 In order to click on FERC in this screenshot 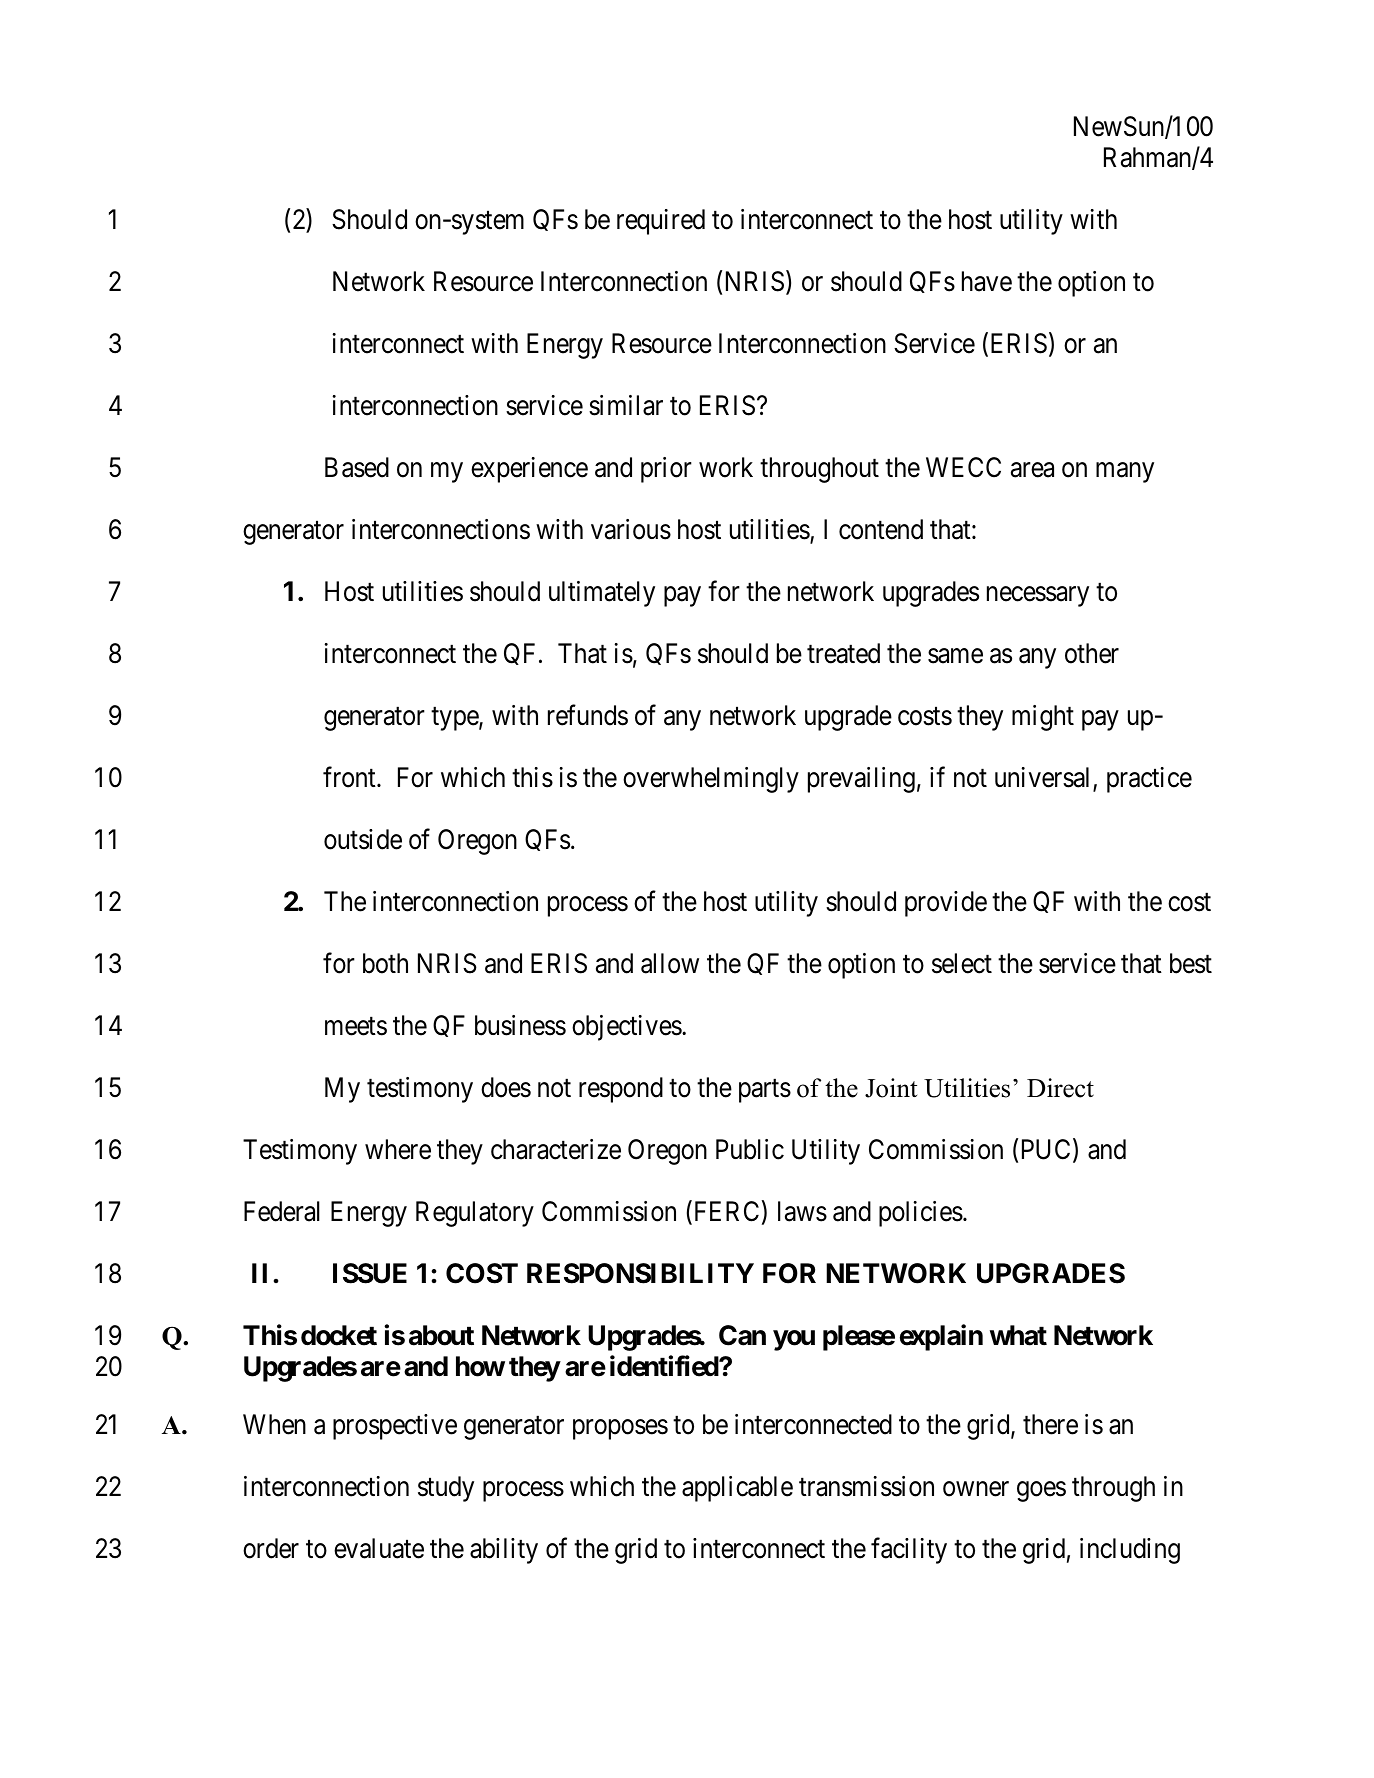, I will do `click(725, 1212)`.
